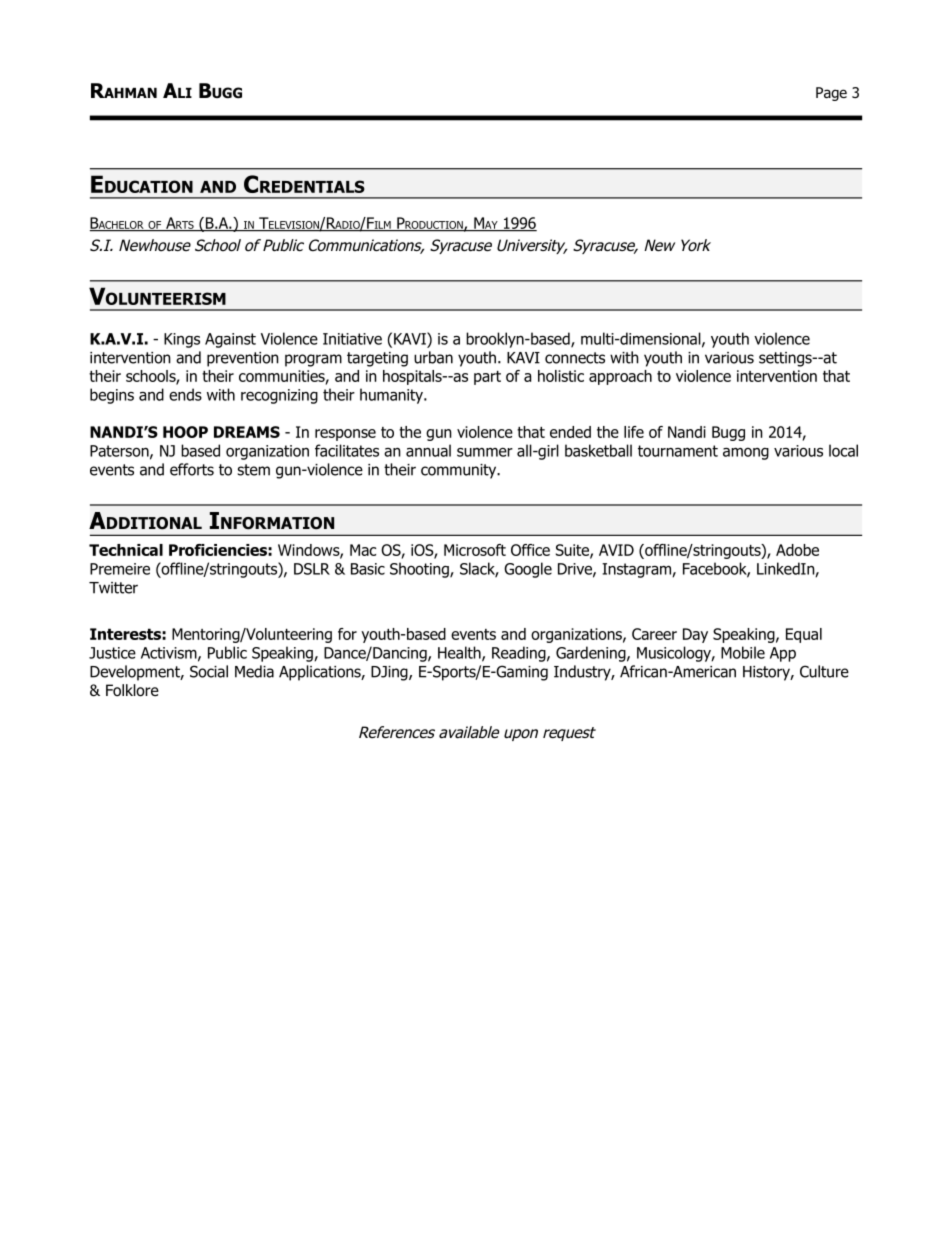  I want to click on efforts, so click(192, 469).
